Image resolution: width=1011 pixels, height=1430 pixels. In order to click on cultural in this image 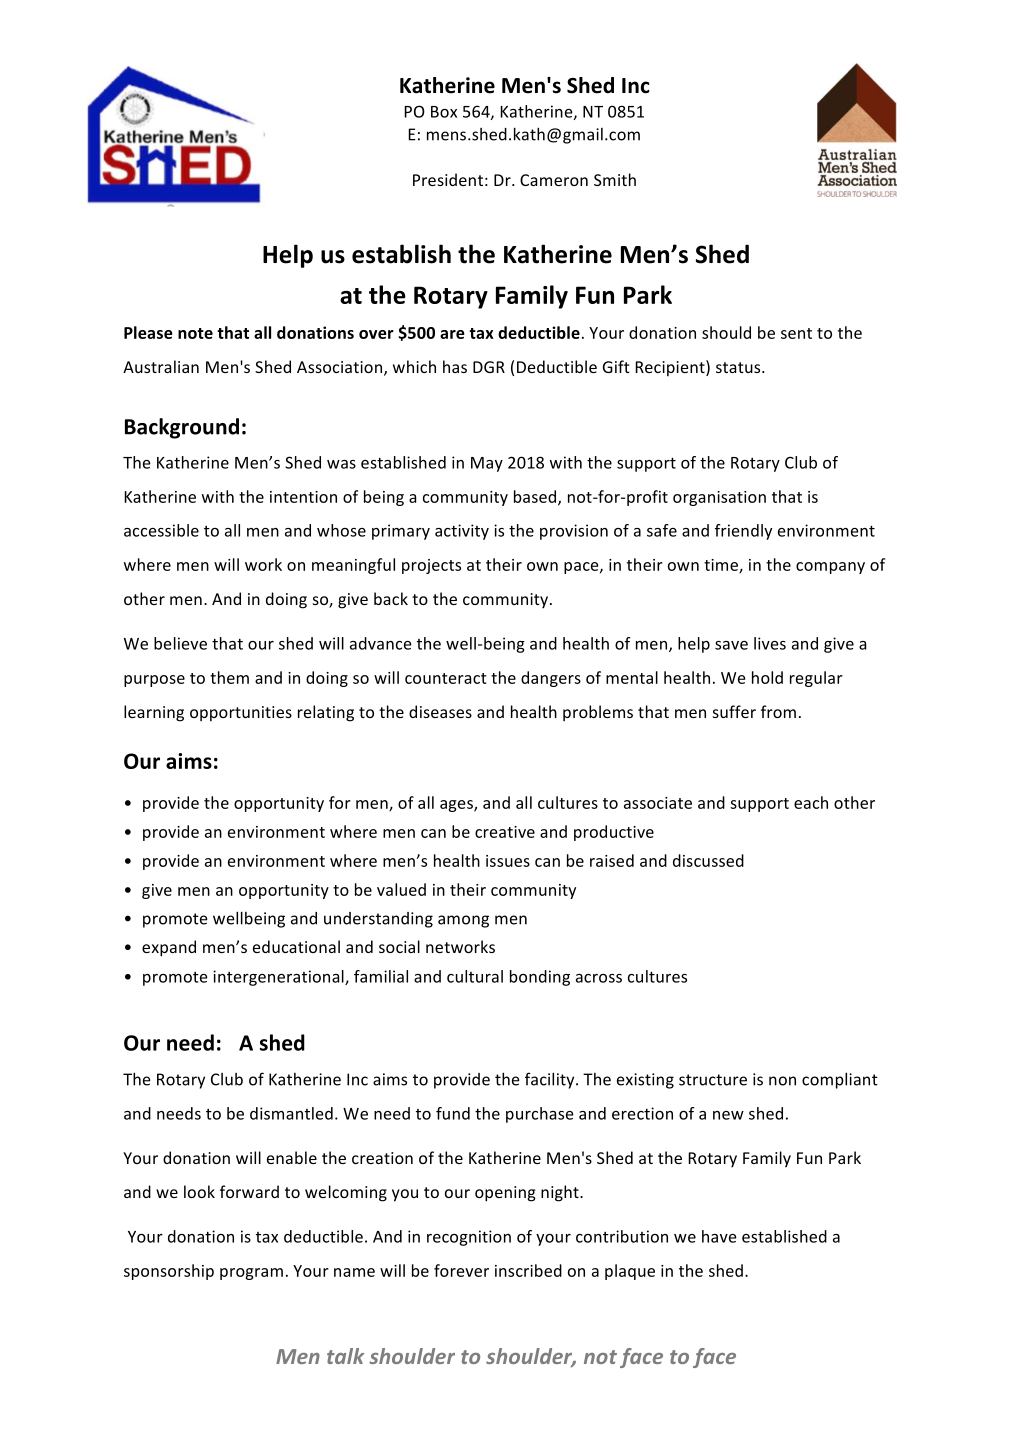, I will do `click(475, 976)`.
